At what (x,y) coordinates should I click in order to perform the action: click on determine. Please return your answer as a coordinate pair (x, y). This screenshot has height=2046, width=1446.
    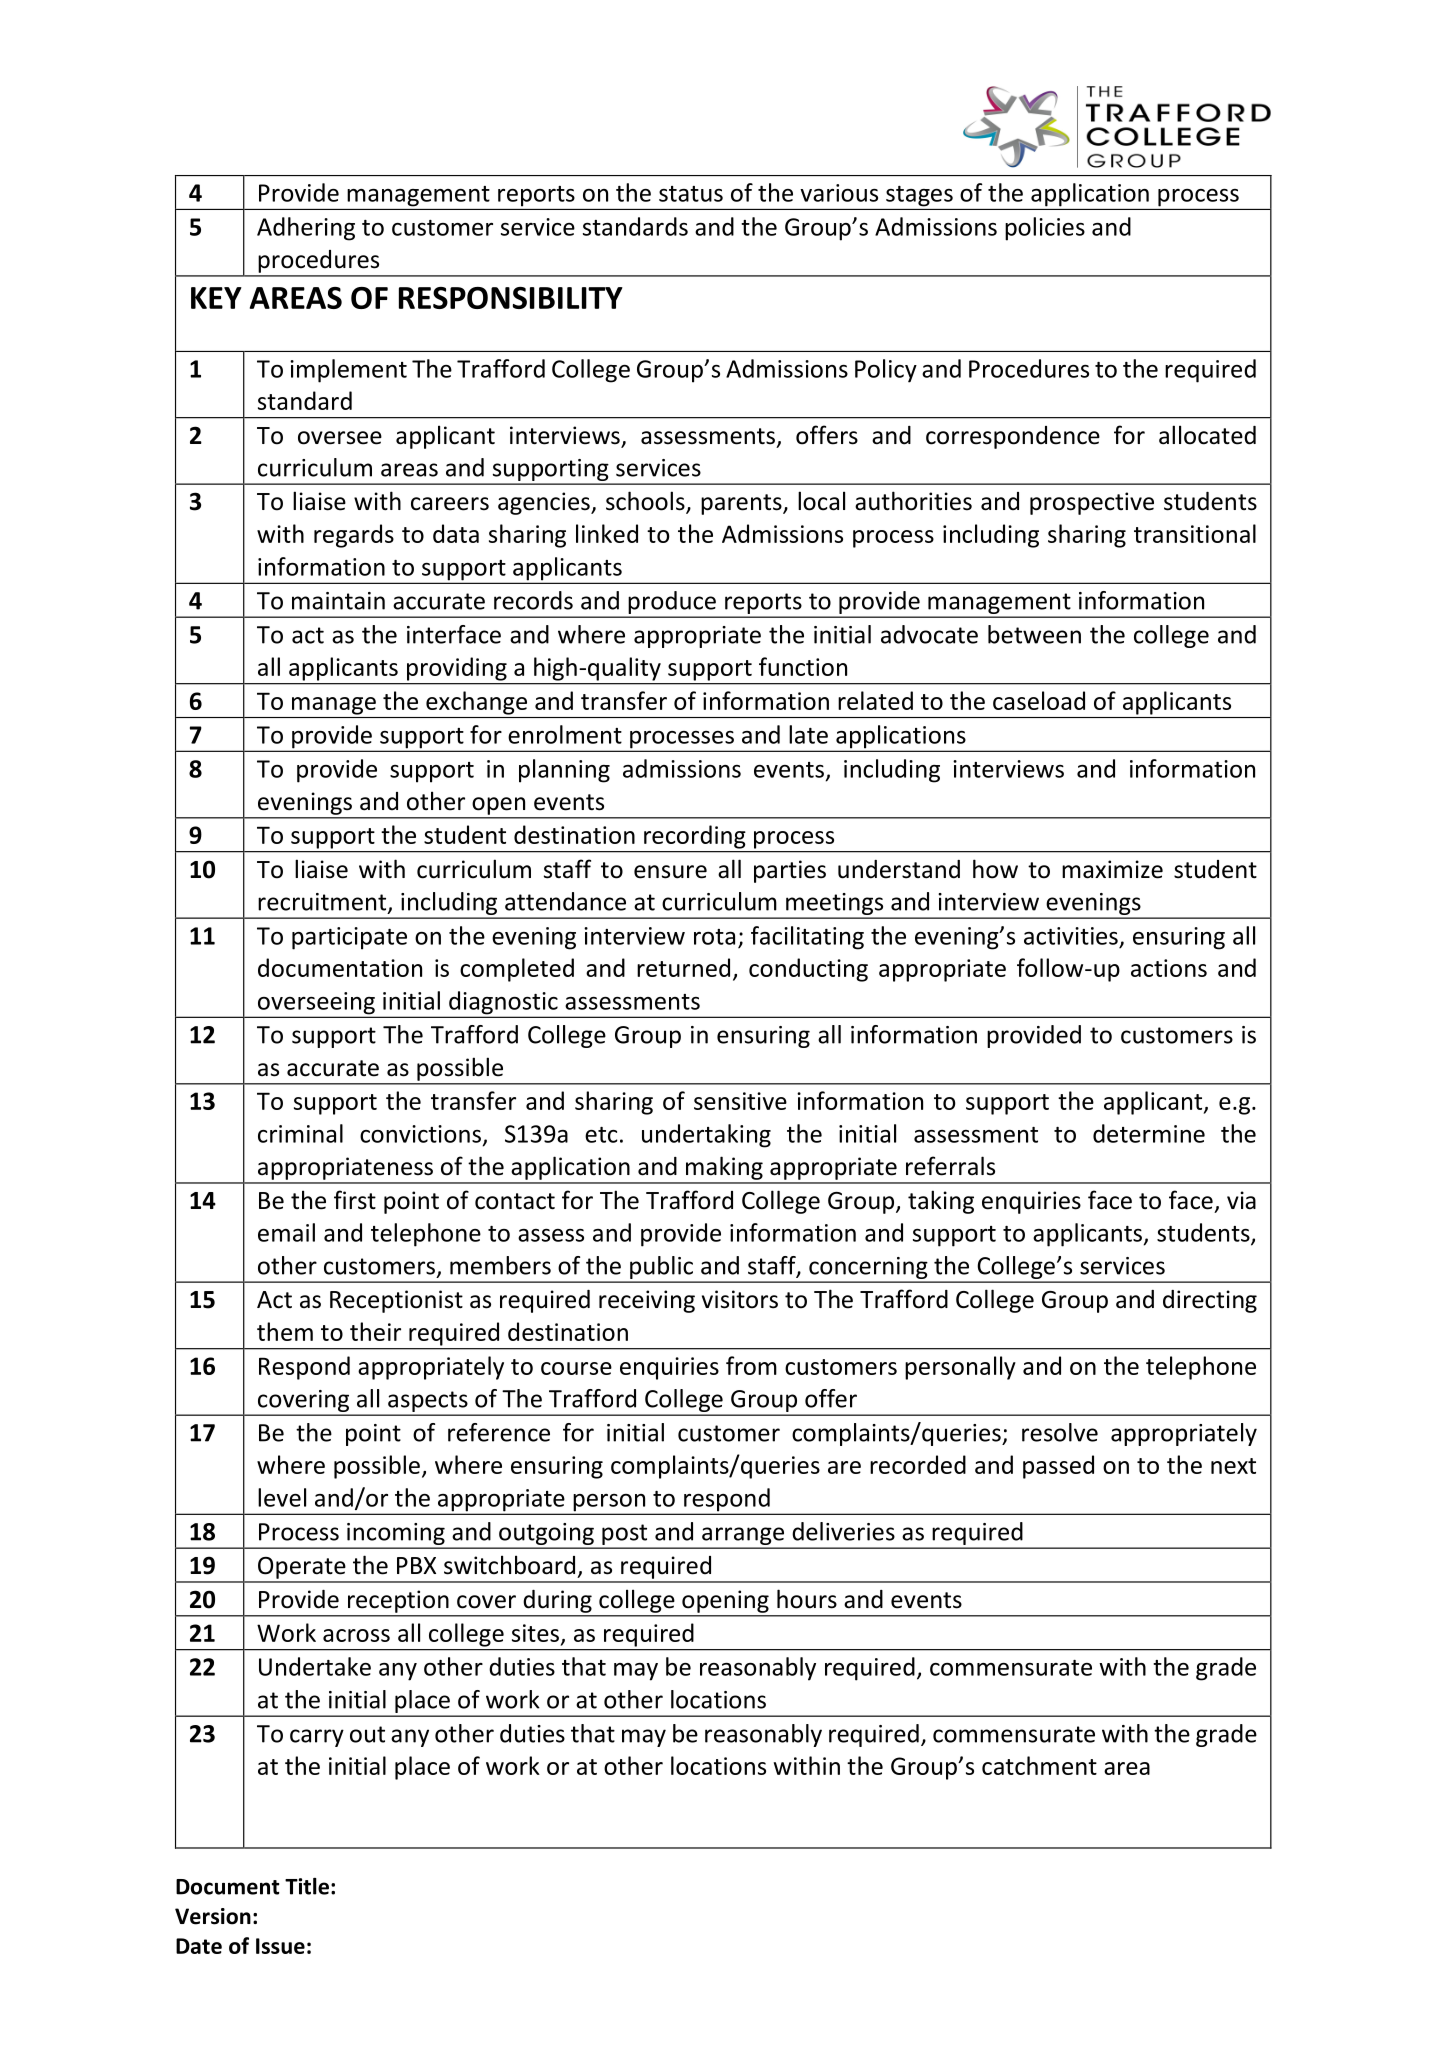
    Looking at the image, I should click on (1149, 1133).
